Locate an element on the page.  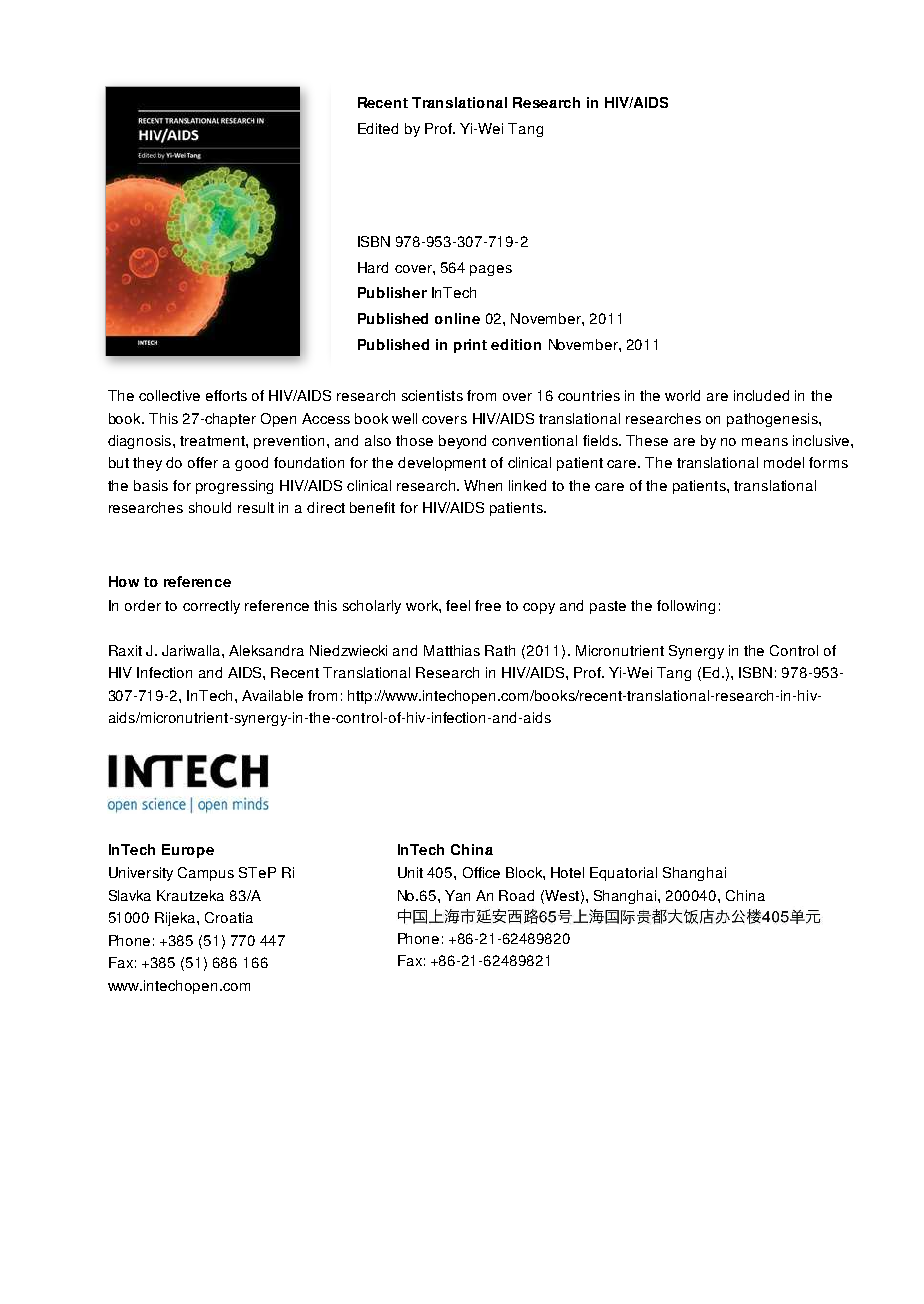
model is located at coordinates (784, 462).
